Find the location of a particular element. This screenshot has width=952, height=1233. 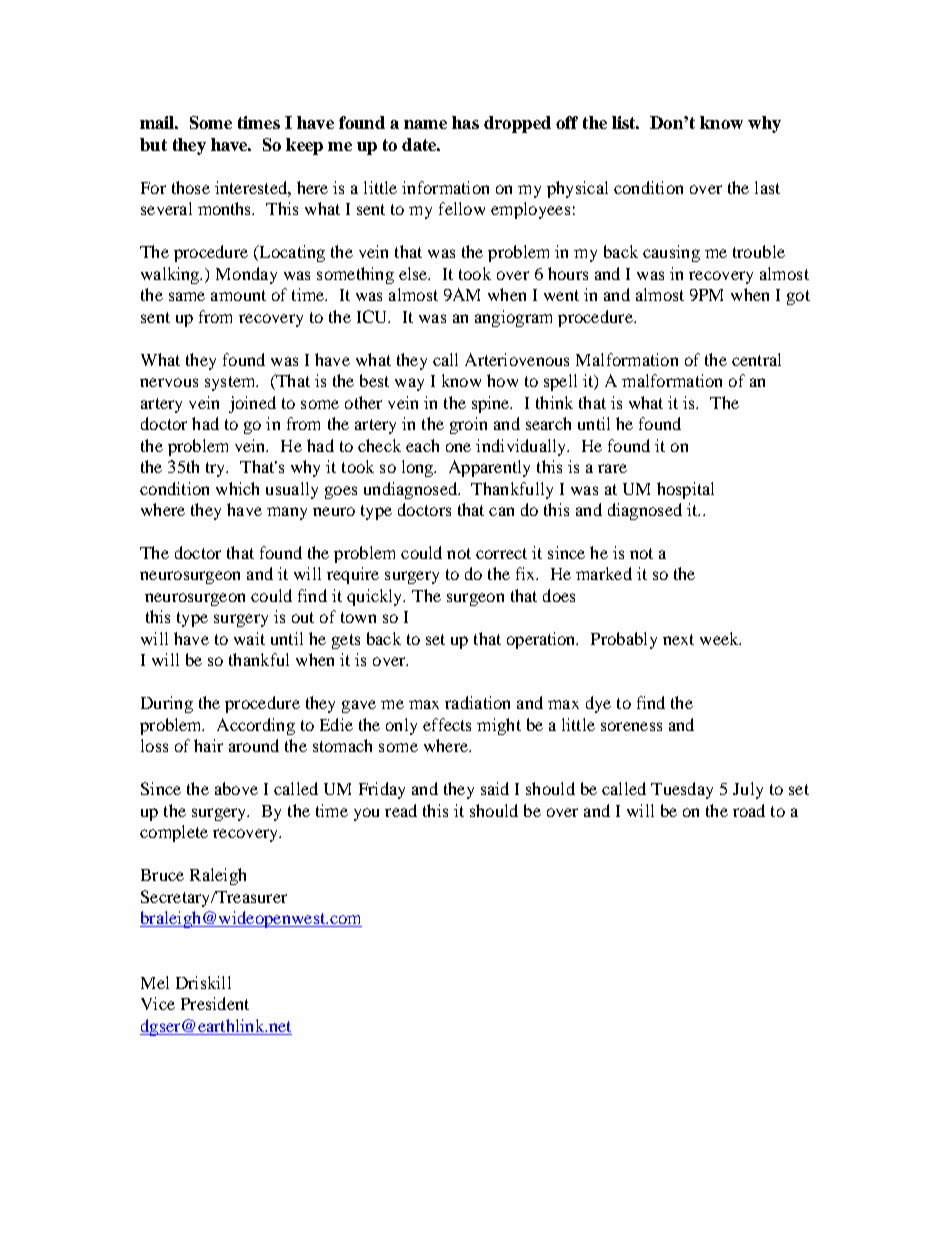

read is located at coordinates (401, 810).
